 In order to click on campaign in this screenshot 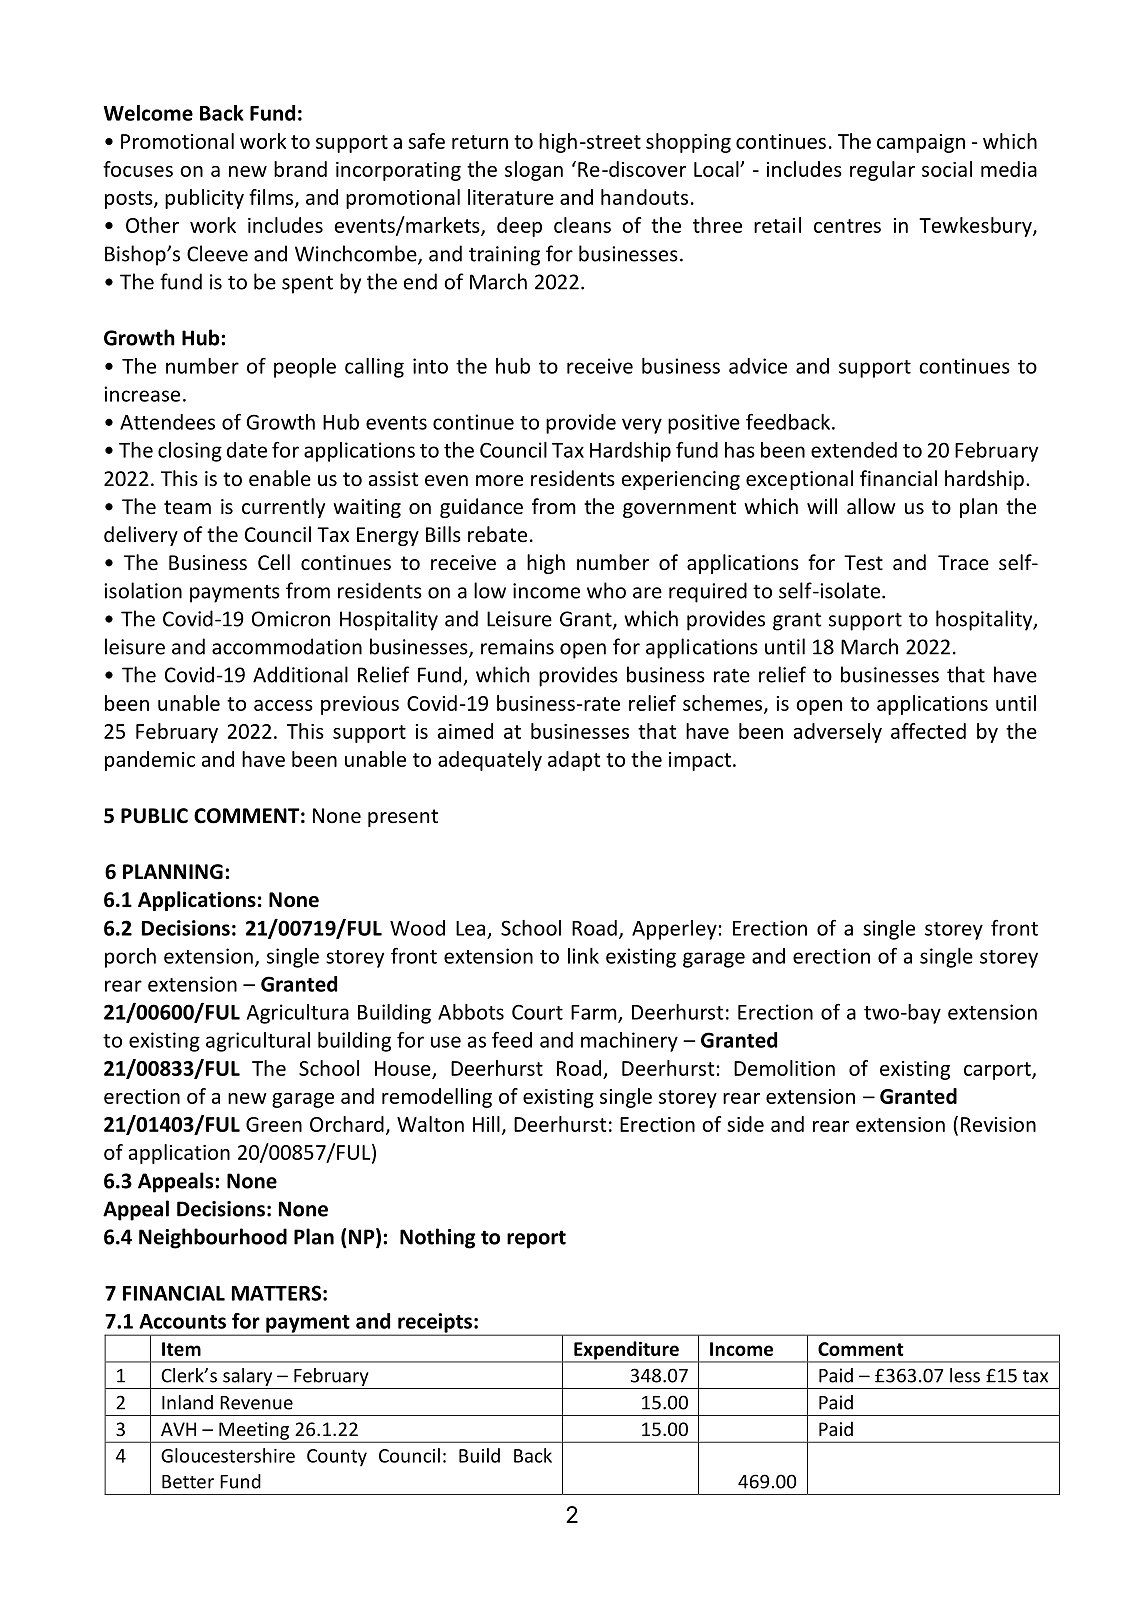, I will do `click(921, 143)`.
